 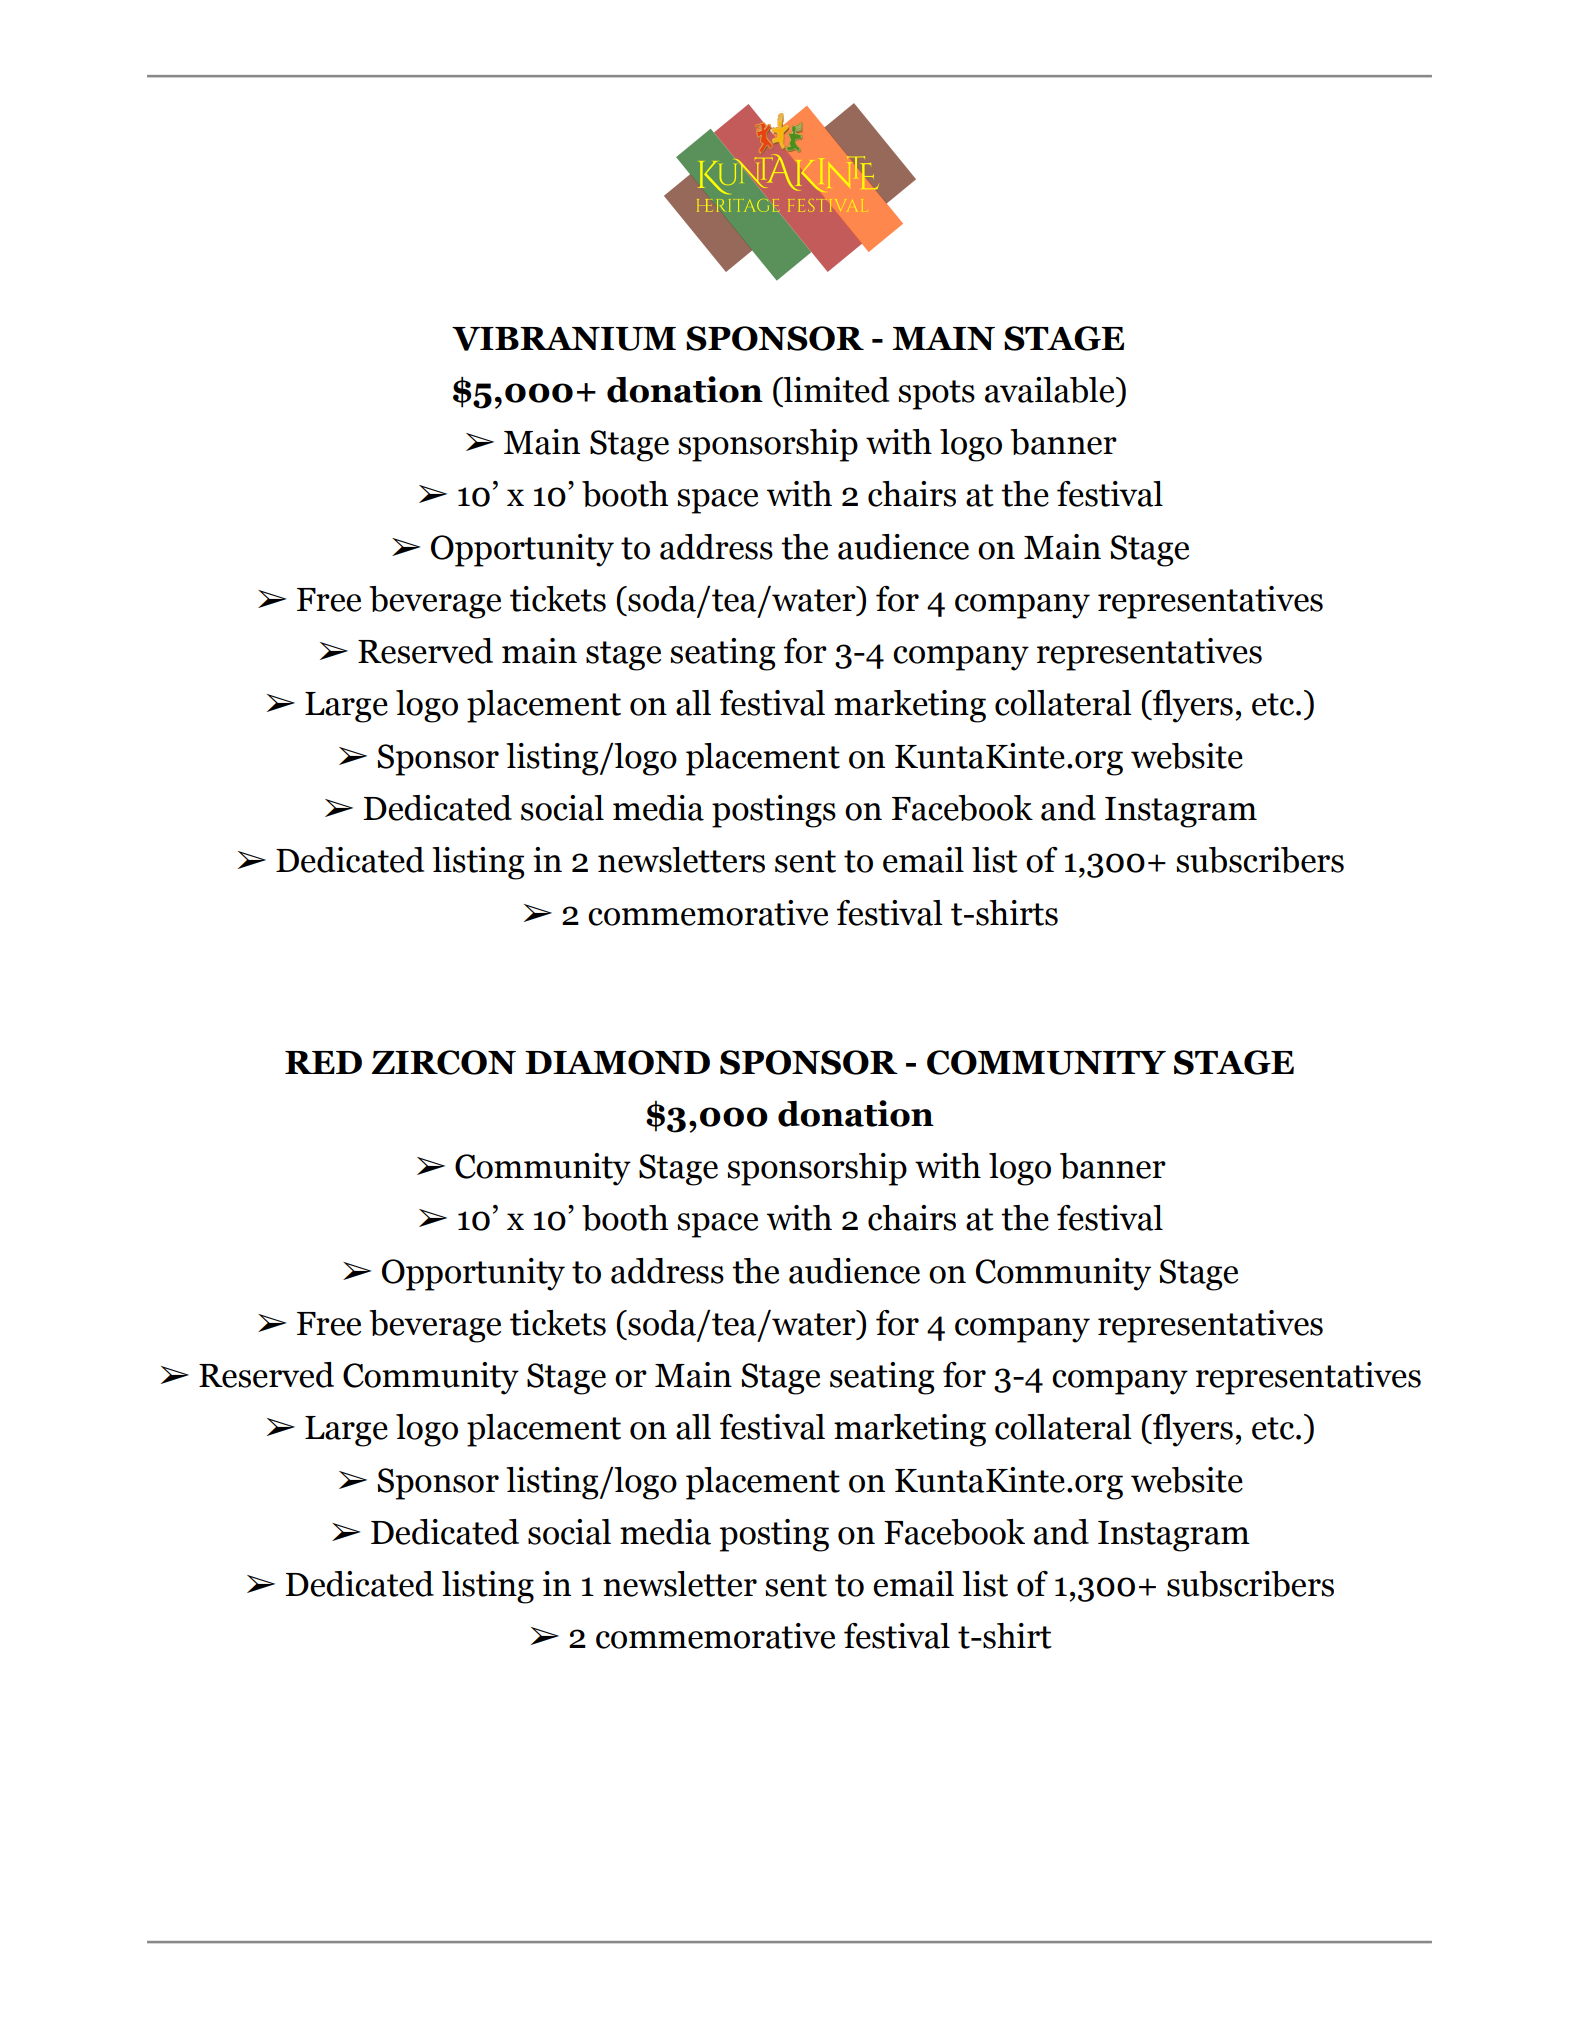 What do you see at coordinates (835, 390) in the screenshot?
I see `limited` at bounding box center [835, 390].
